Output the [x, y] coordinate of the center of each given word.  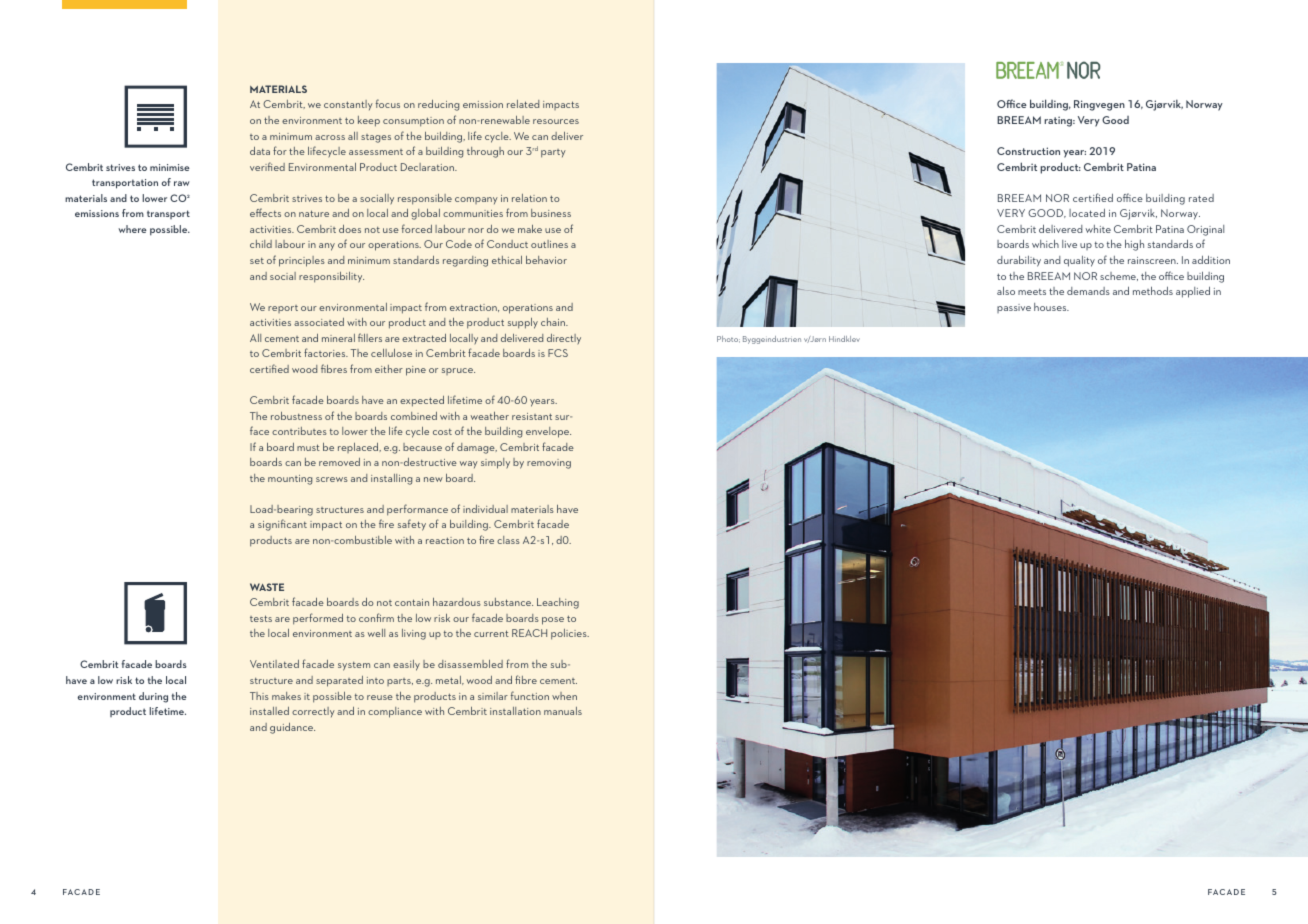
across [330, 137]
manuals [563, 711]
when [564, 696]
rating [1059, 121]
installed [269, 711]
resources [556, 121]
